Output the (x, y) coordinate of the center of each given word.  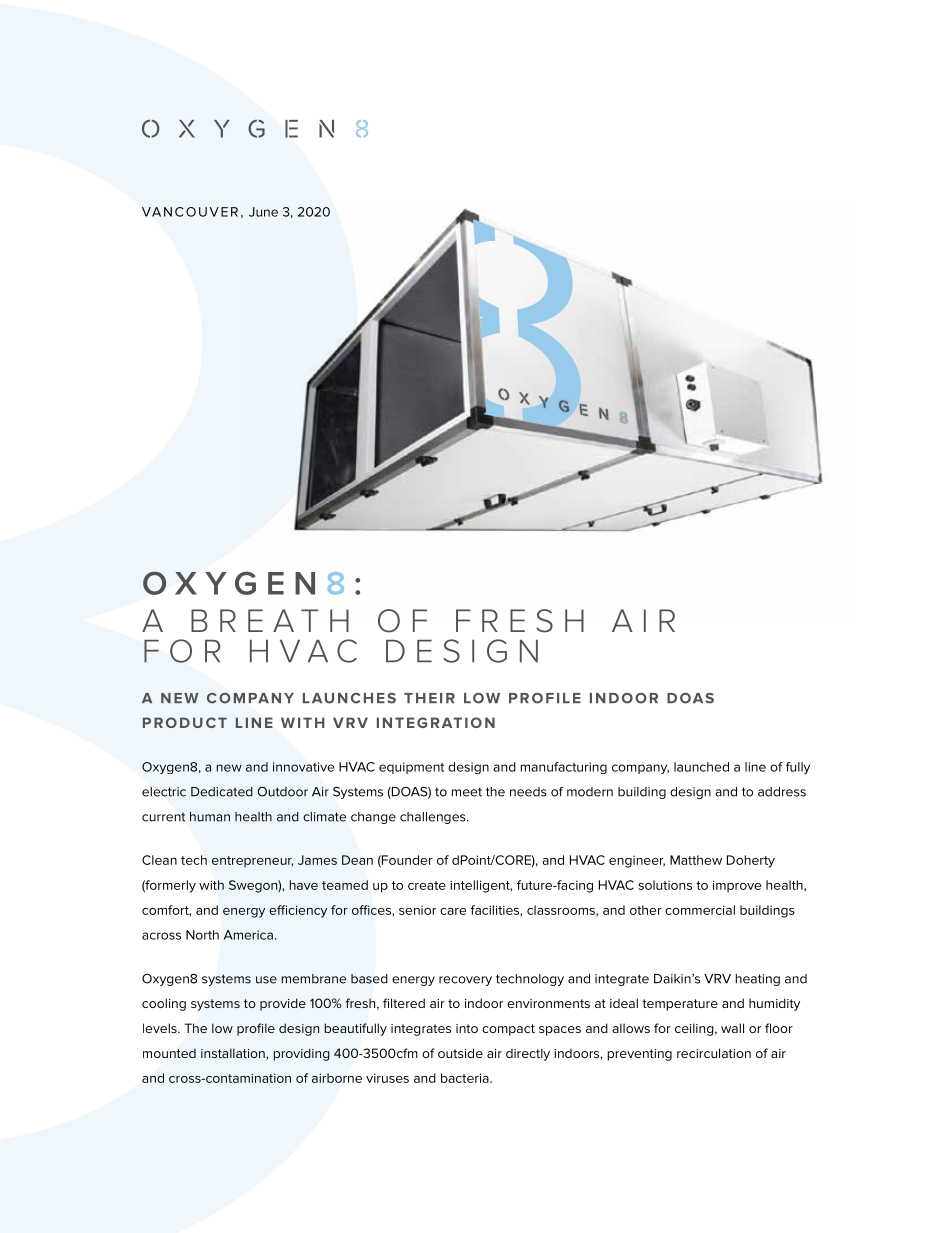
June (263, 212)
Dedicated (222, 792)
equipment (411, 768)
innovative (303, 767)
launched (701, 767)
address (782, 792)
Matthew (696, 860)
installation (234, 1053)
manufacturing (563, 768)
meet (466, 792)
